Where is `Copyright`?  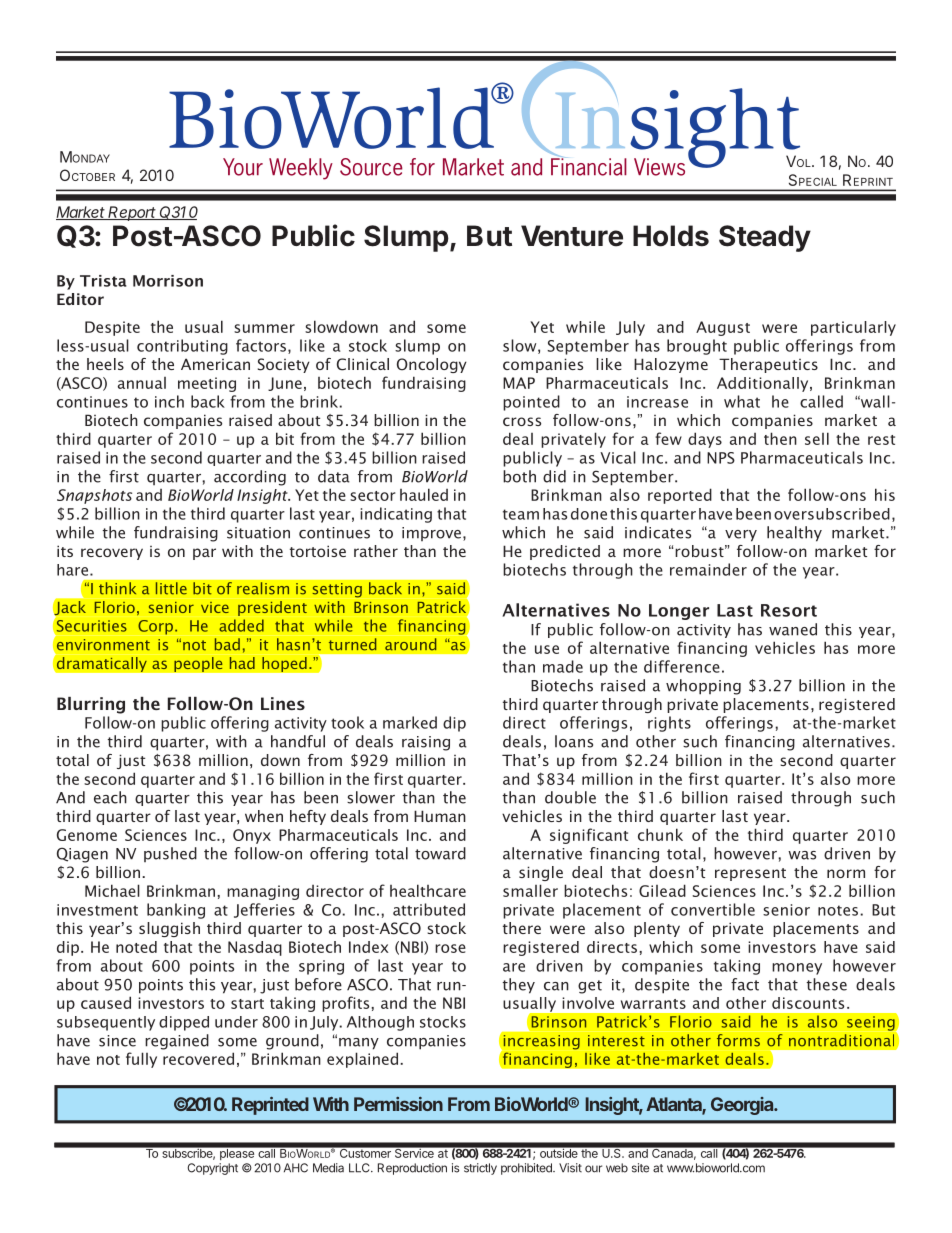
Copyright is located at coordinates (212, 1169).
